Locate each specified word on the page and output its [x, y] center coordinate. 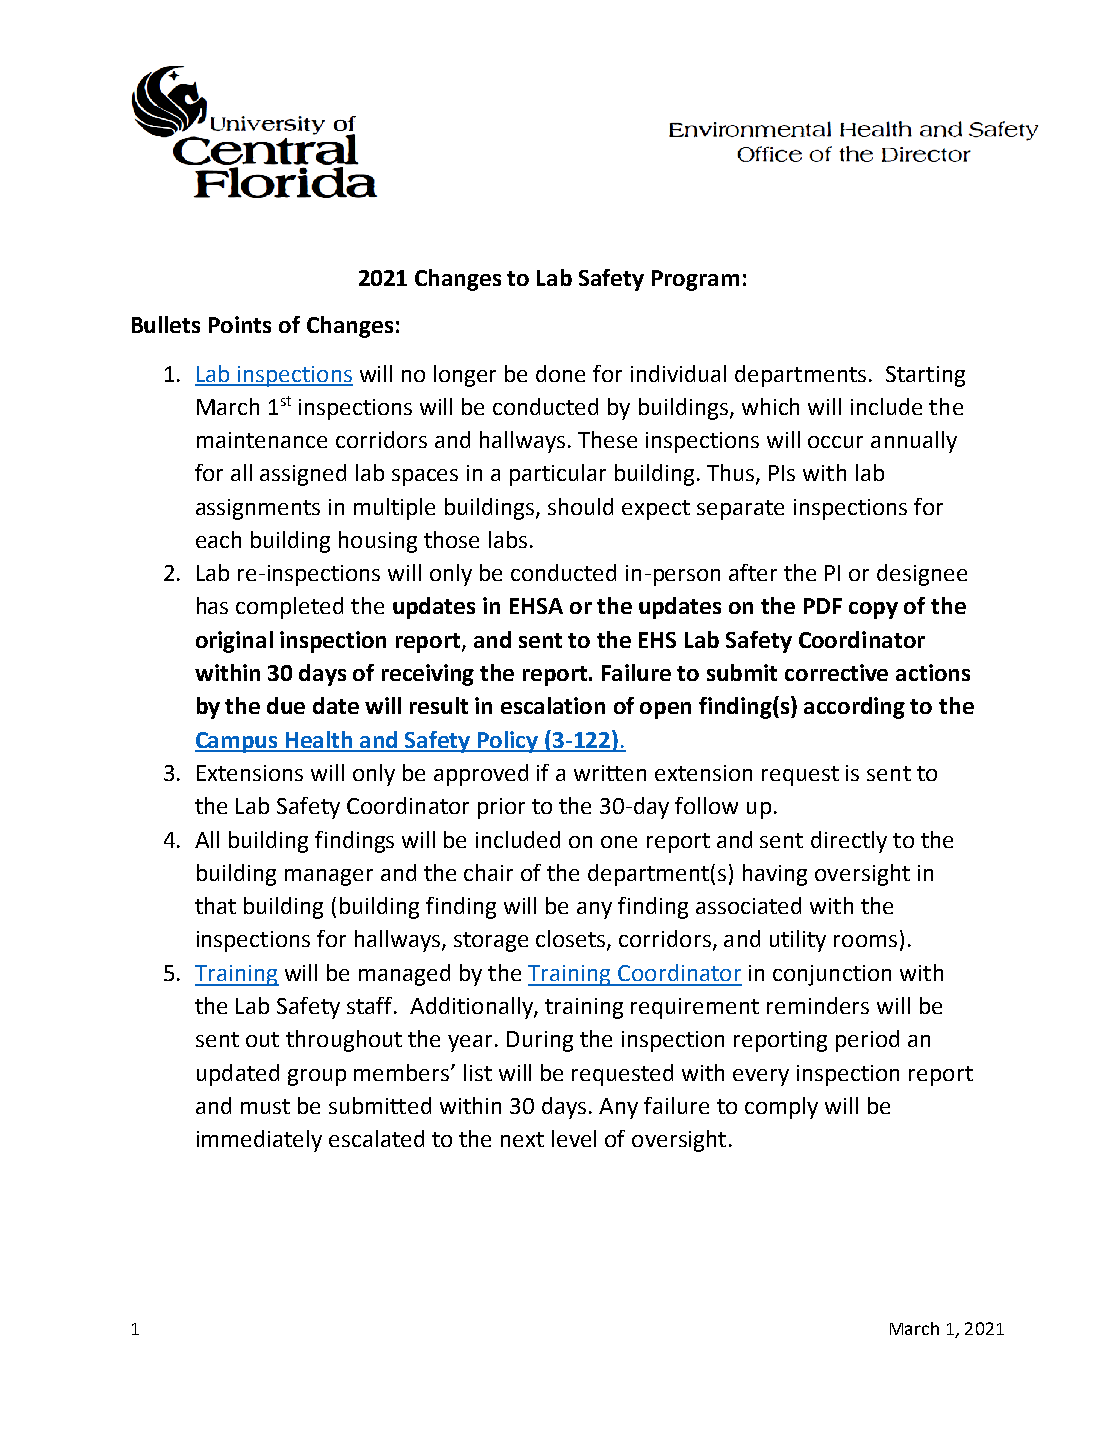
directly [849, 842]
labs [508, 539]
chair [488, 872]
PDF [823, 606]
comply [781, 1108]
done [560, 373]
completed [289, 608]
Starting [925, 376]
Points [240, 324]
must [265, 1106]
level [574, 1138]
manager [329, 877]
